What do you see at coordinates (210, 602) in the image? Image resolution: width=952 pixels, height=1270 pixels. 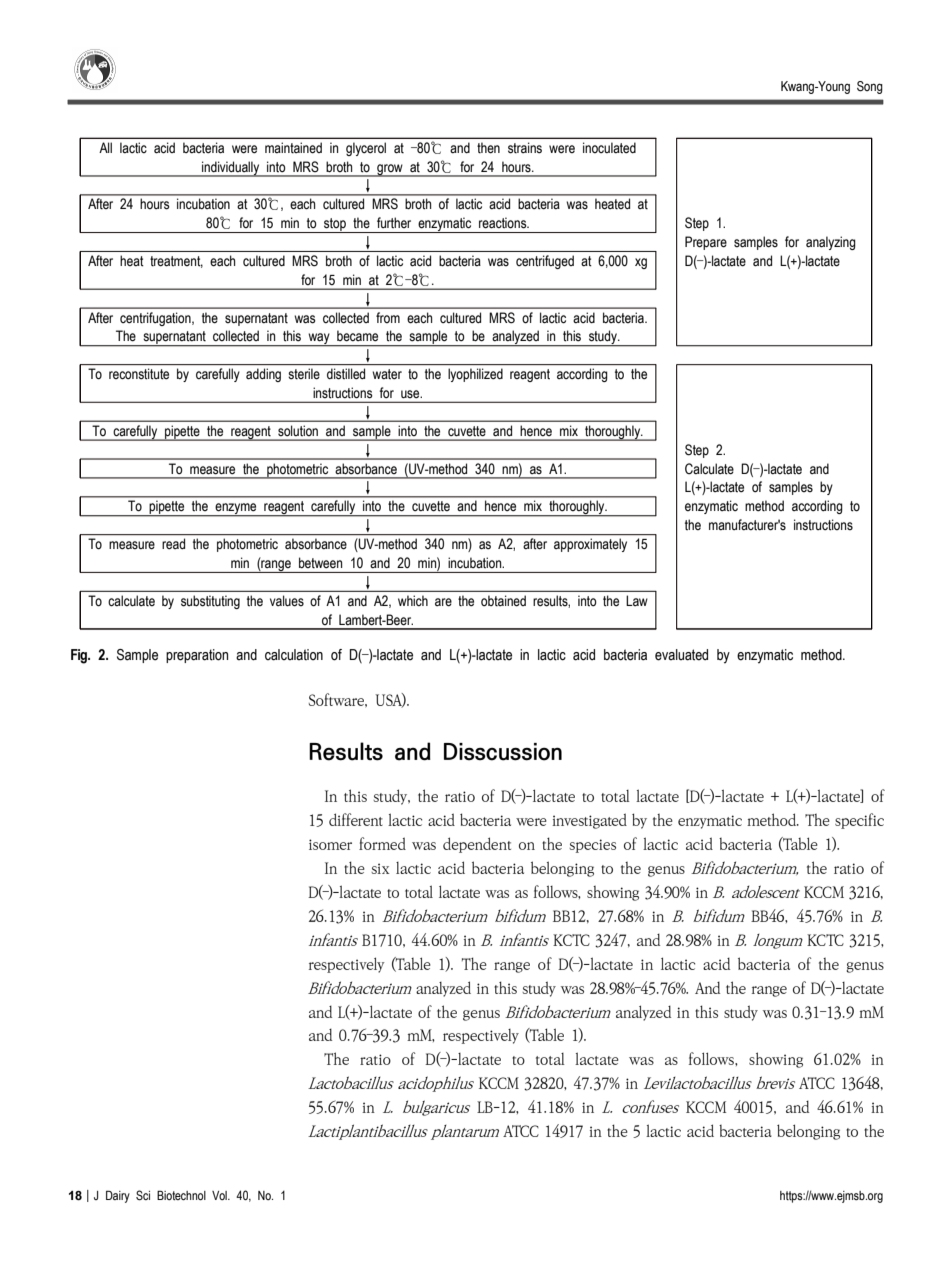 I see `substituting` at bounding box center [210, 602].
